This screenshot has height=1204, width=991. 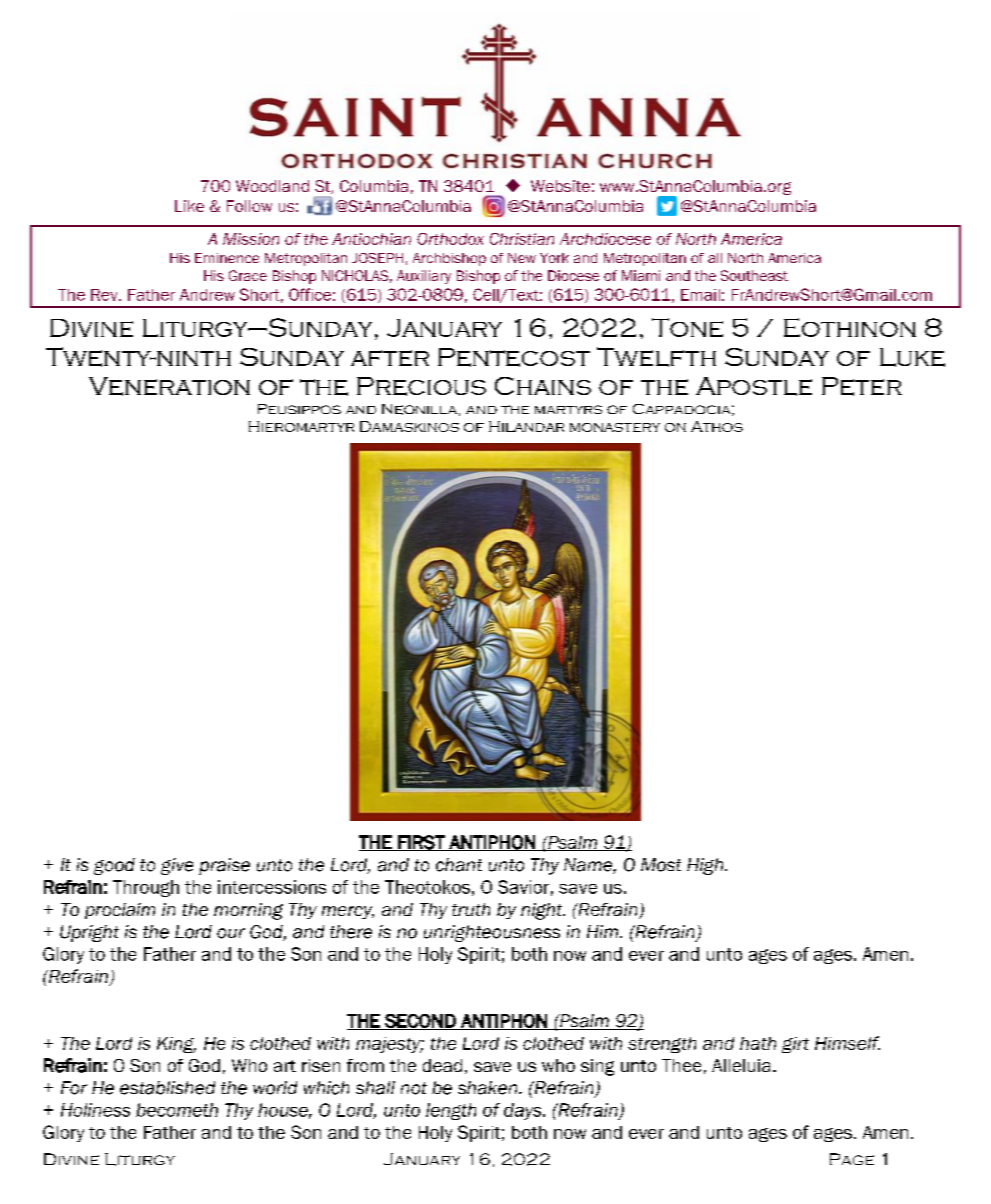 I want to click on truth, so click(x=471, y=909).
